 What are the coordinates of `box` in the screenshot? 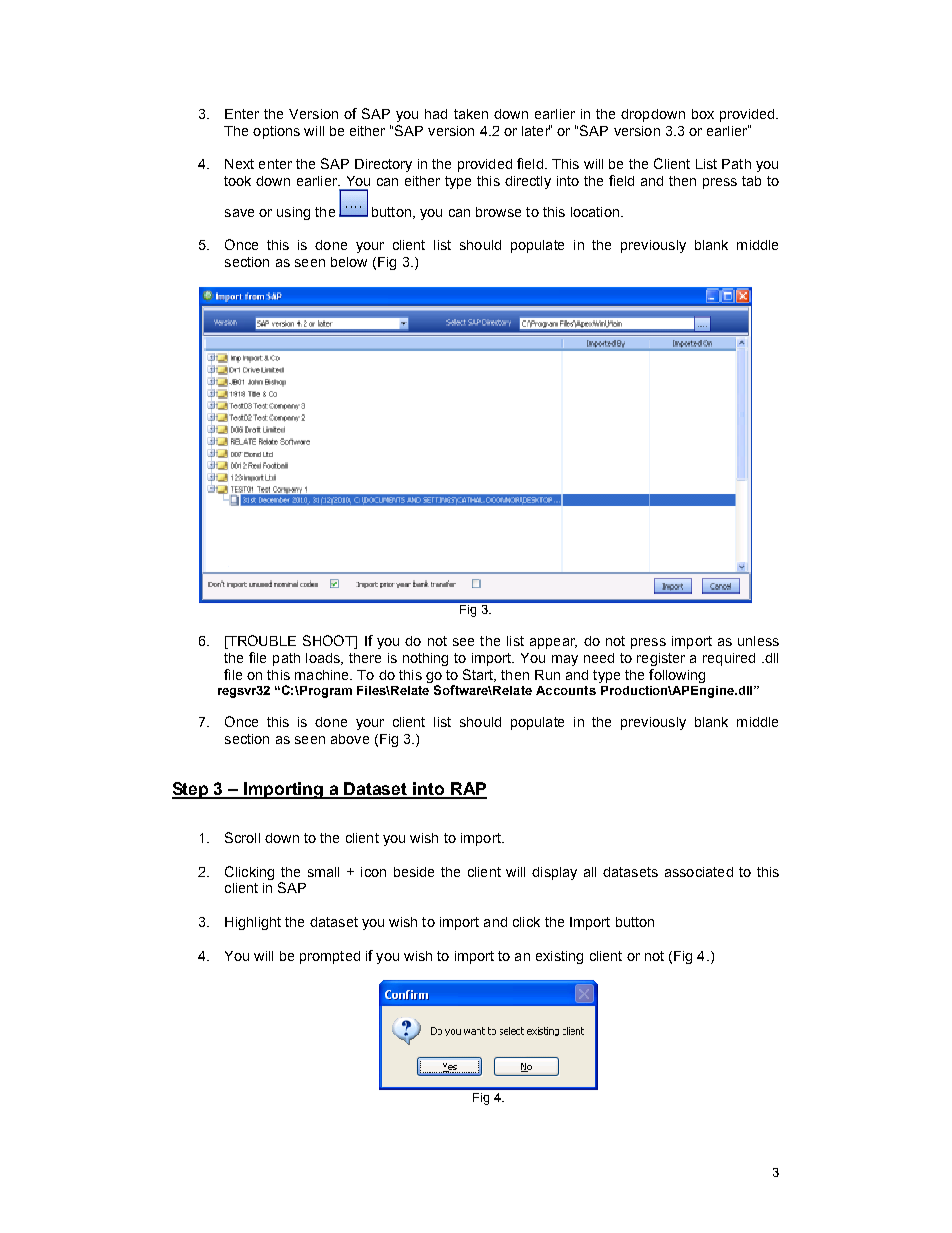 It's located at (703, 114).
